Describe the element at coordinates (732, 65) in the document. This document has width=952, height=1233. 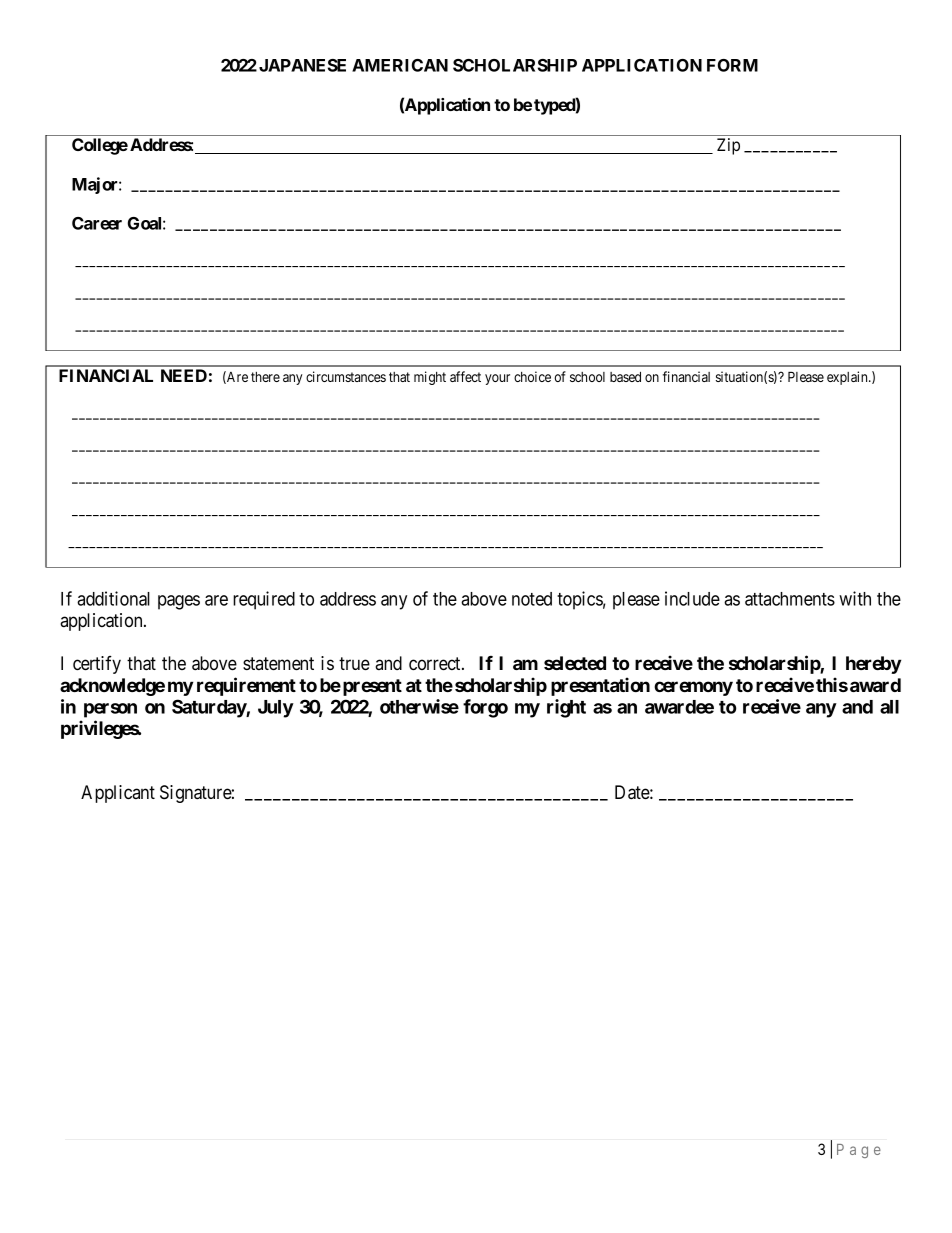
I see `FORM` at that location.
